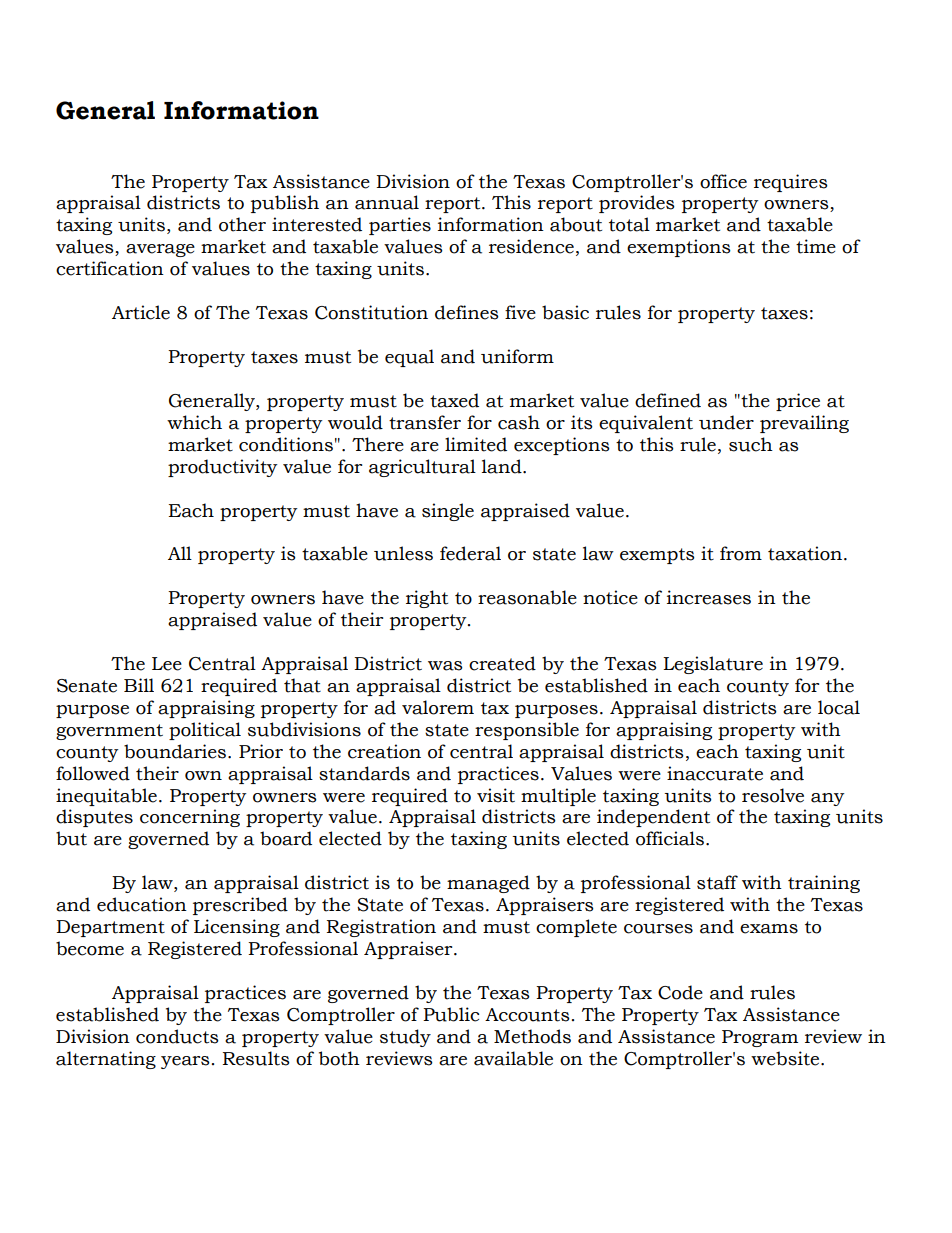 The image size is (952, 1233). What do you see at coordinates (454, 400) in the screenshot?
I see `taxed` at bounding box center [454, 400].
